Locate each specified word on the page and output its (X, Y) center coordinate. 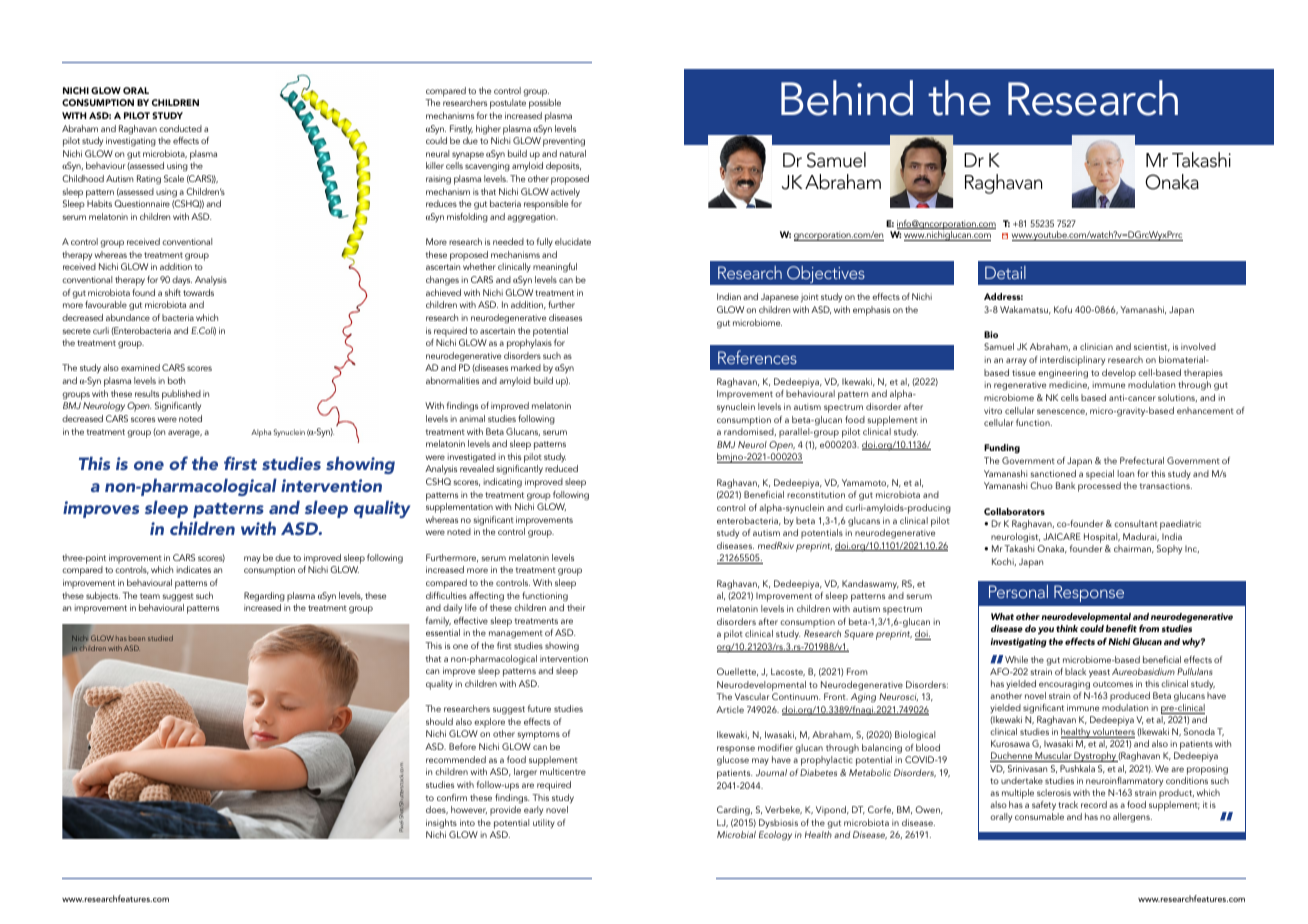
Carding (734, 811)
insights (441, 824)
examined (140, 367)
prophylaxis (529, 344)
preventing (564, 142)
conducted (180, 128)
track (1068, 804)
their (576, 607)
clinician (1096, 346)
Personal (1018, 591)
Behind (847, 98)
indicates (194, 569)
